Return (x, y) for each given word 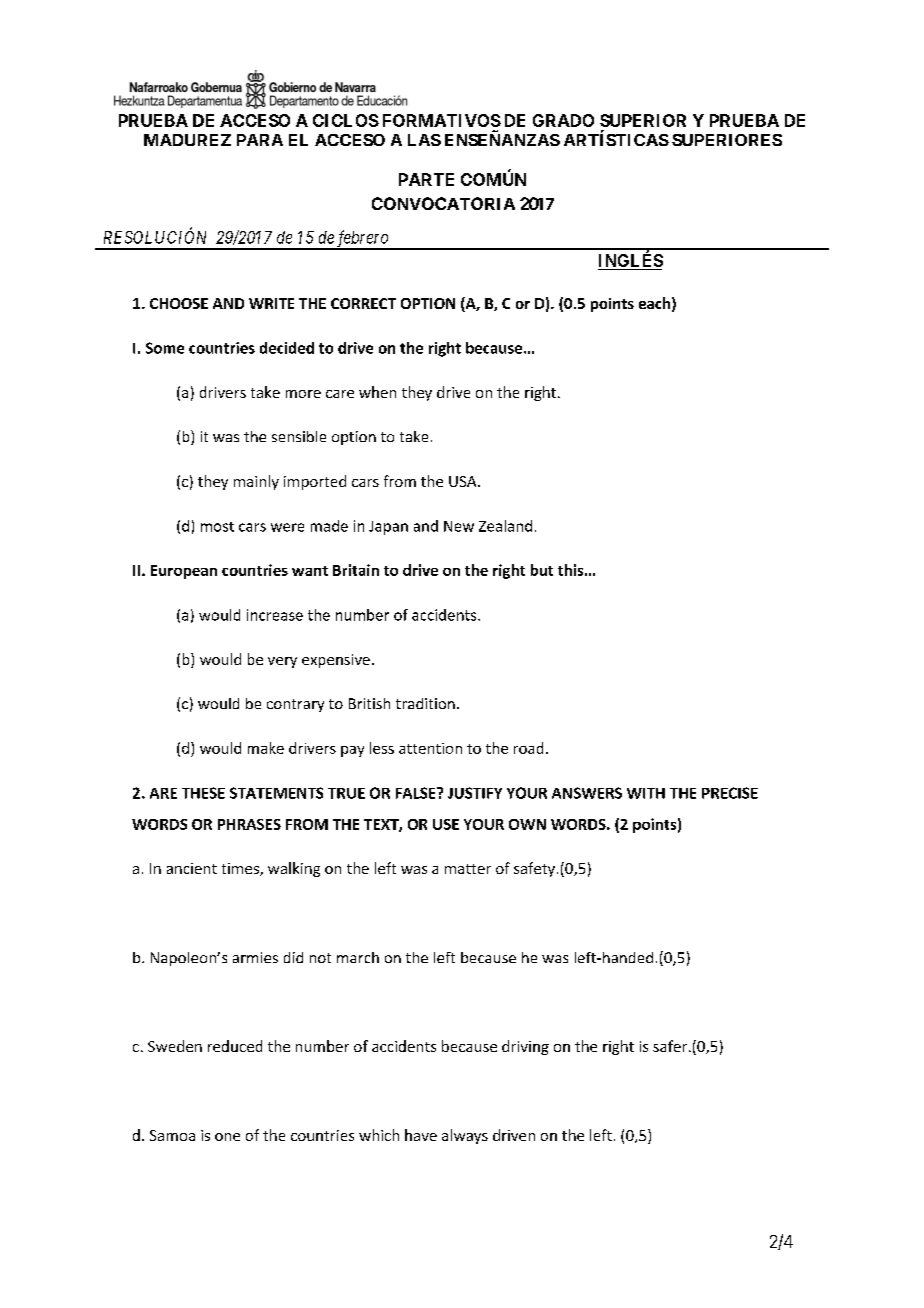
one (227, 1137)
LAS (424, 140)
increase (275, 615)
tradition (425, 703)
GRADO (563, 120)
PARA (260, 140)
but (542, 570)
